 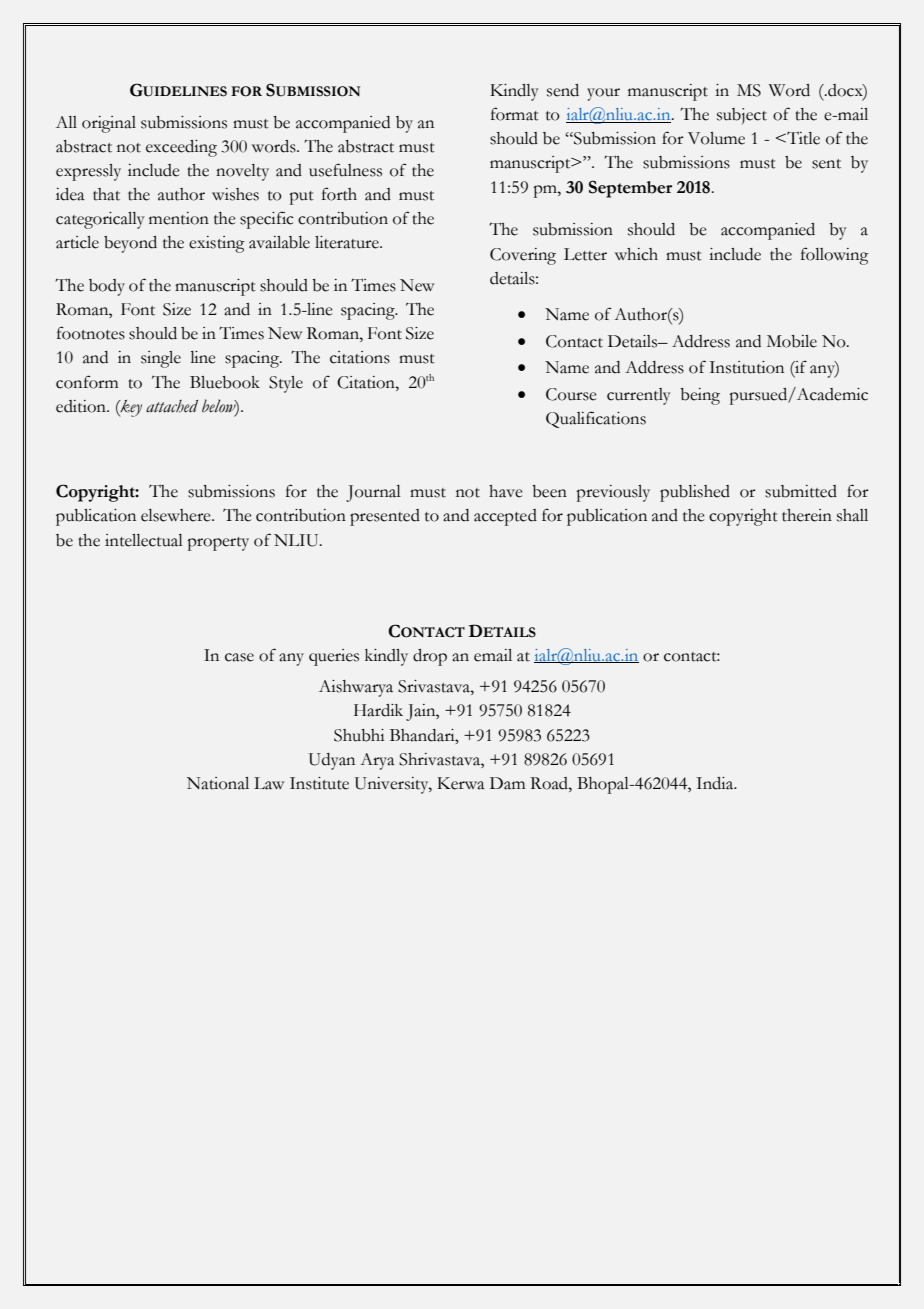 What do you see at coordinates (507, 783) in the screenshot?
I see `Dam` at bounding box center [507, 783].
